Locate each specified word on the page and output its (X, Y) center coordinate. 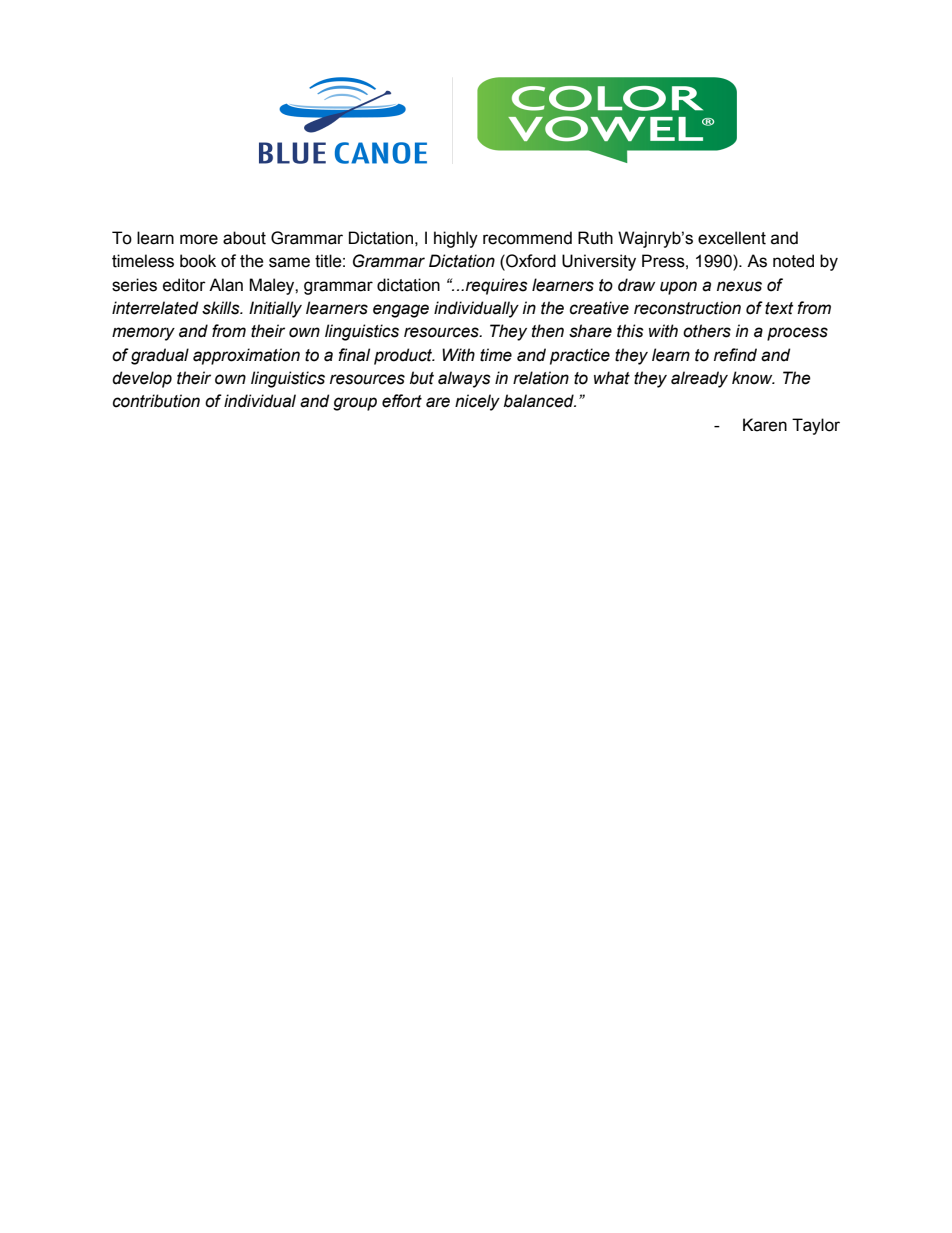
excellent (732, 238)
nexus (739, 286)
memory (143, 334)
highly (456, 239)
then (548, 331)
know (753, 378)
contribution (156, 401)
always (464, 379)
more (199, 239)
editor (184, 285)
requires (497, 286)
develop (142, 379)
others (707, 331)
